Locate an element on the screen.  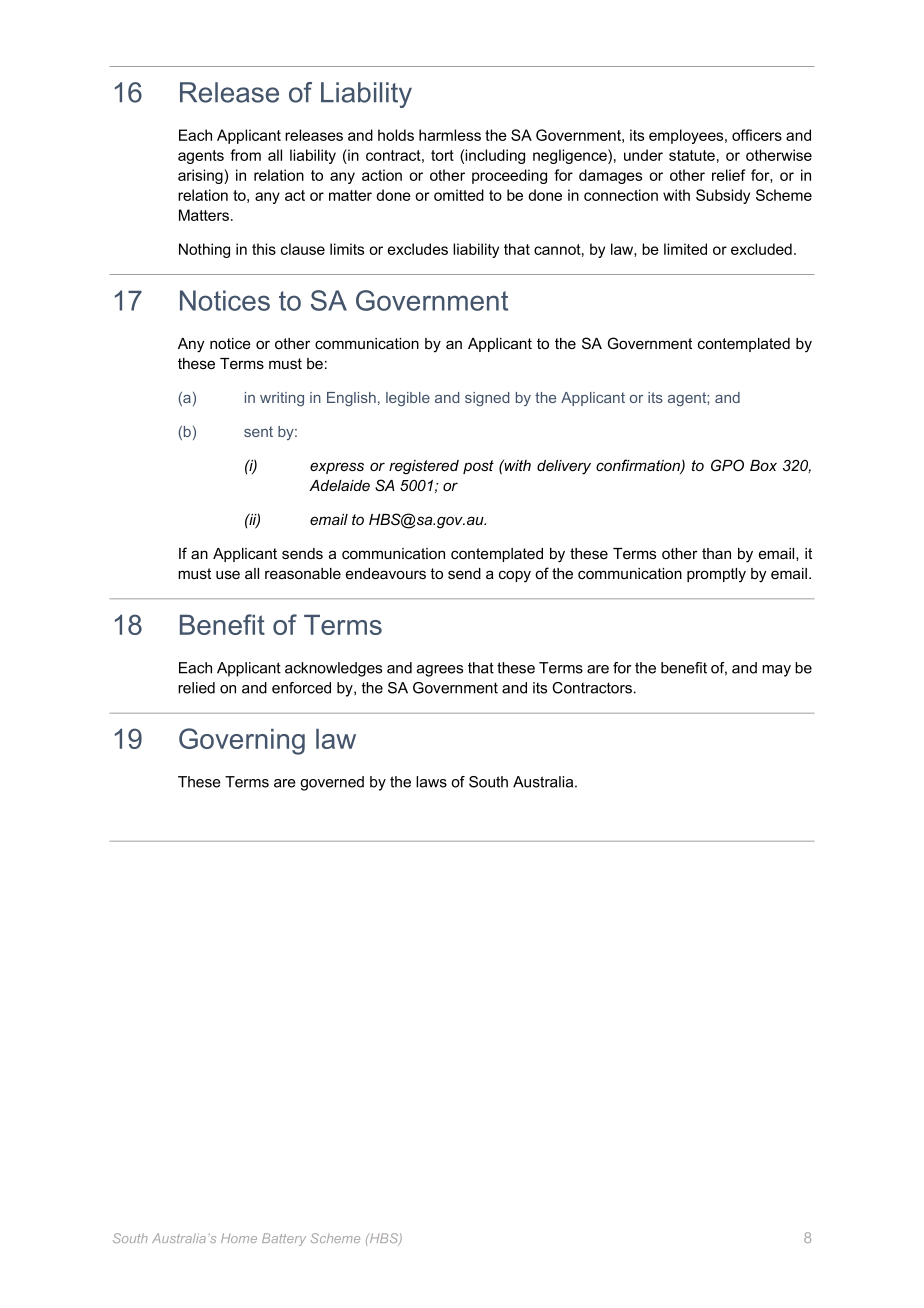
agrees is located at coordinates (440, 671).
